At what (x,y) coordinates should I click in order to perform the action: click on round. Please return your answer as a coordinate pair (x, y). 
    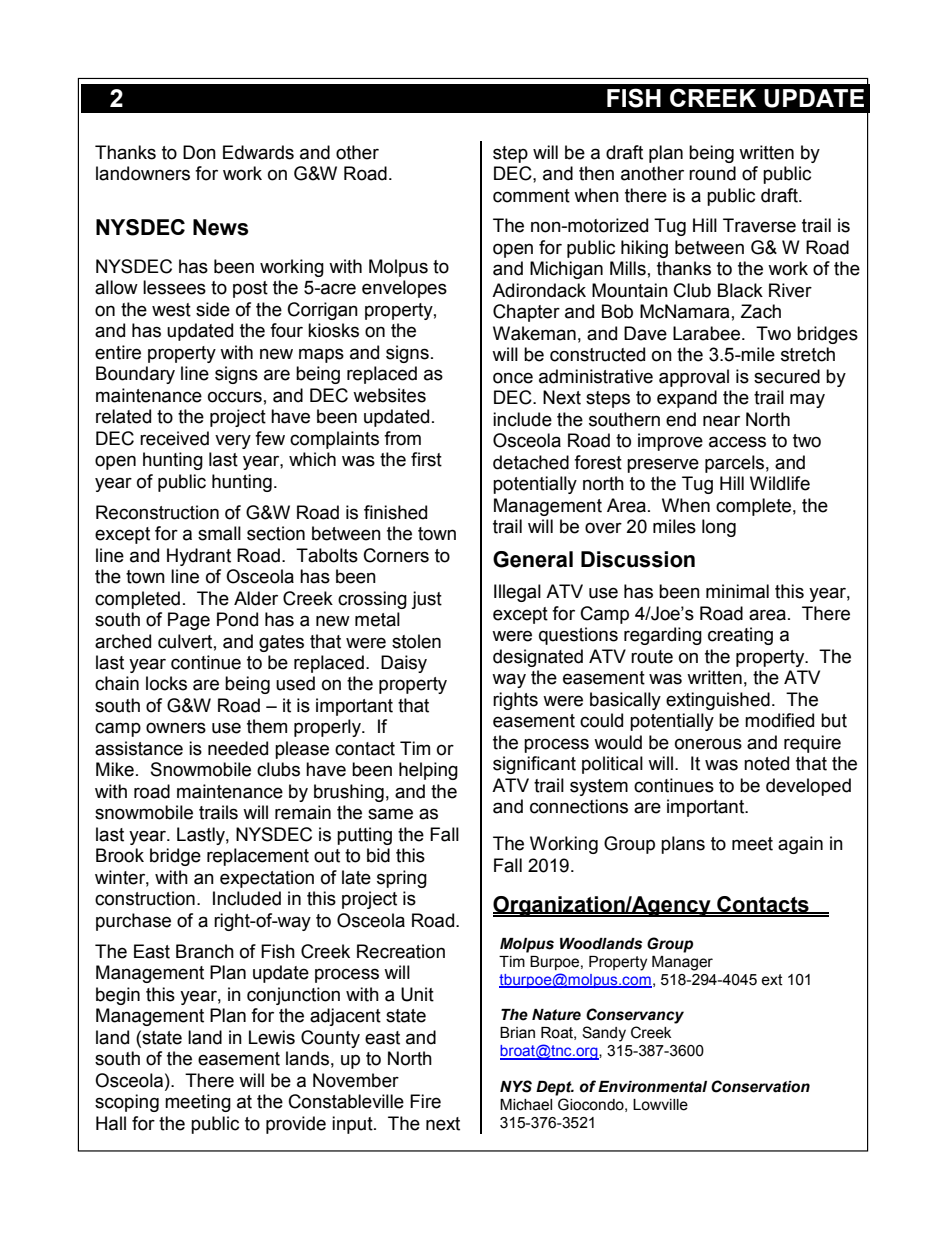
    Looking at the image, I should click on (712, 173).
